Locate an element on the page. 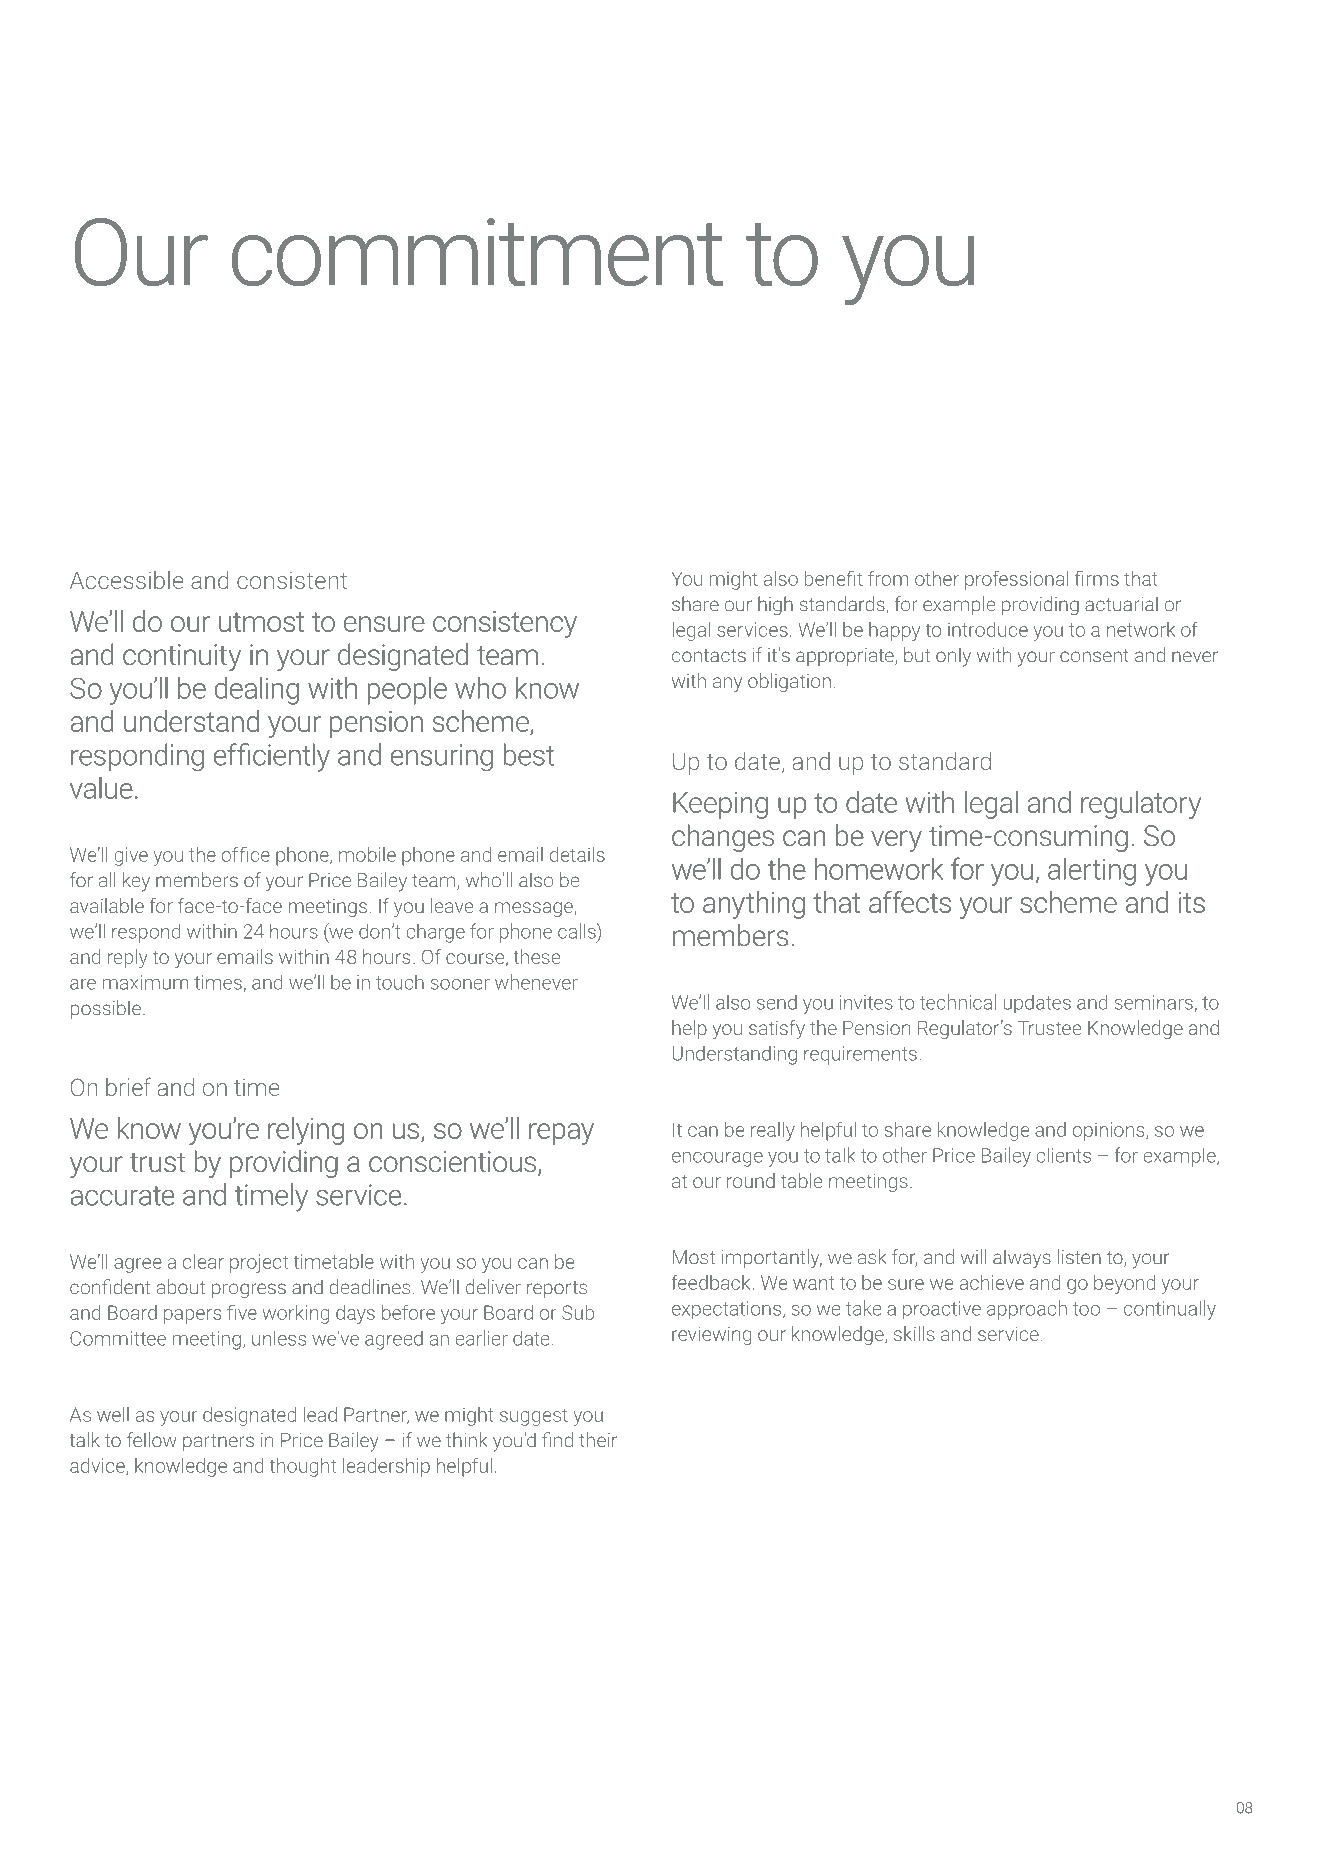 The image size is (1323, 1871). contacts is located at coordinates (709, 656).
